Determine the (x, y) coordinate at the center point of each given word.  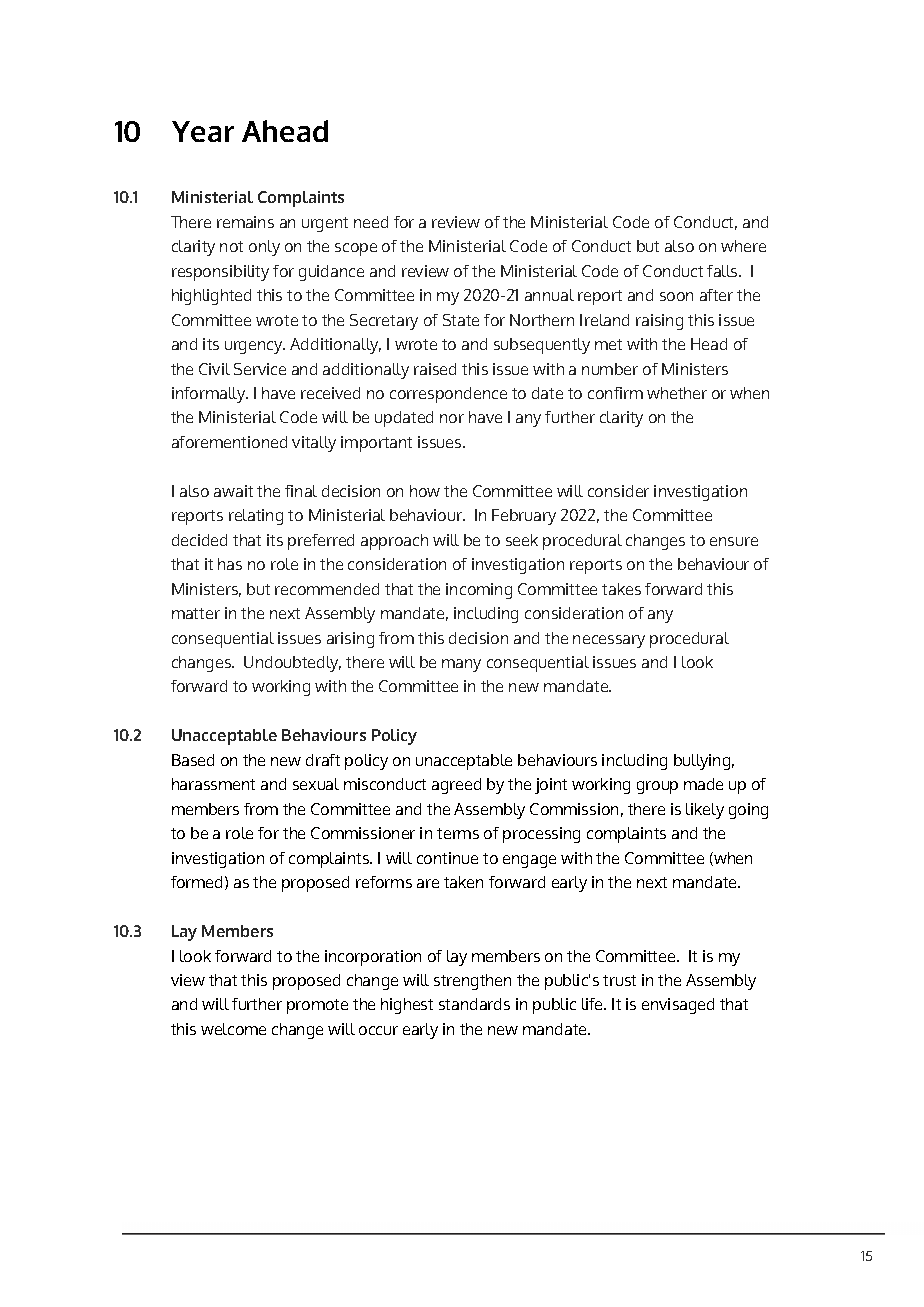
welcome (233, 1029)
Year (203, 131)
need (371, 222)
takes (621, 589)
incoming (479, 591)
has (230, 564)
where (743, 246)
